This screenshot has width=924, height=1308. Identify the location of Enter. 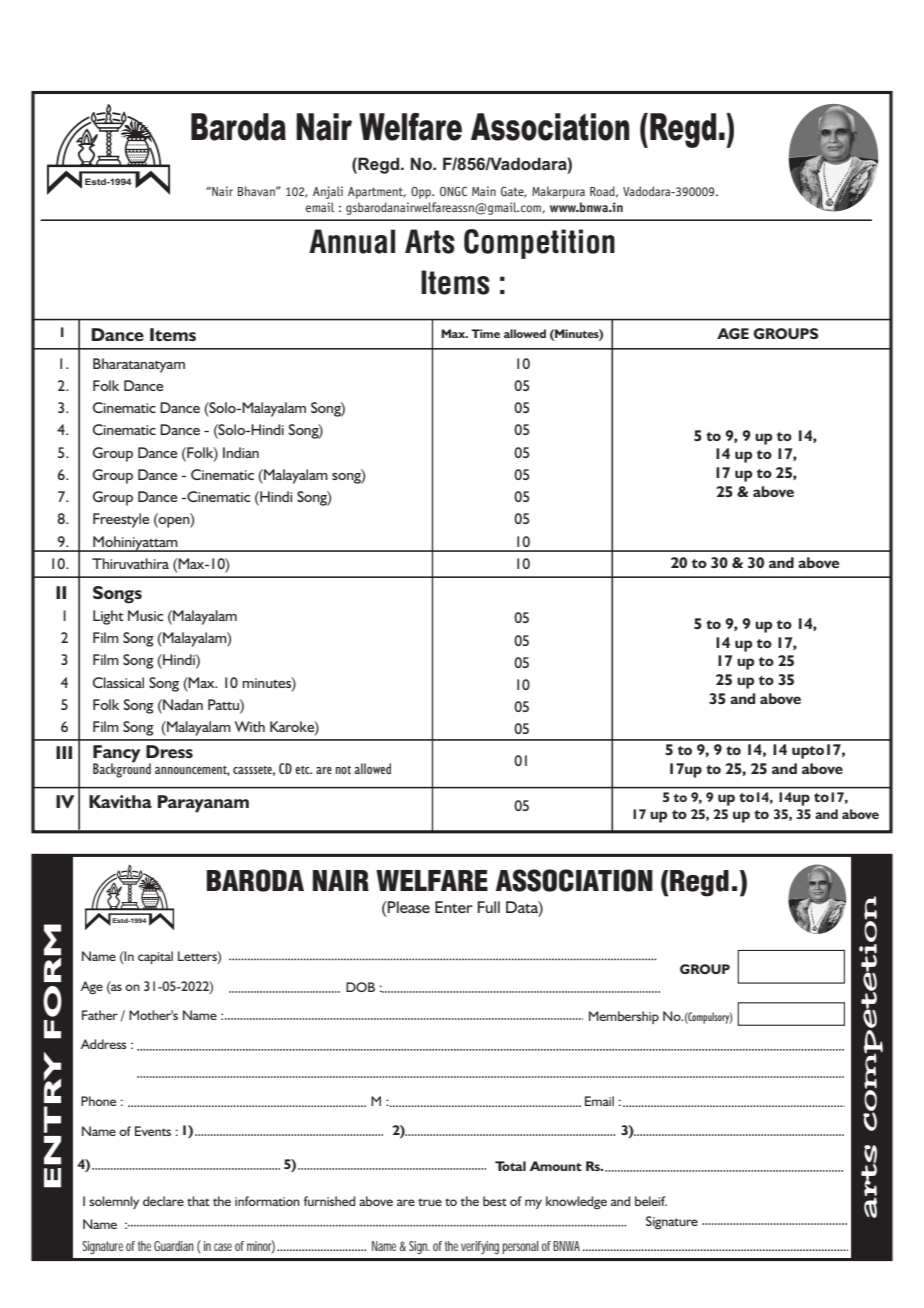
(454, 907).
